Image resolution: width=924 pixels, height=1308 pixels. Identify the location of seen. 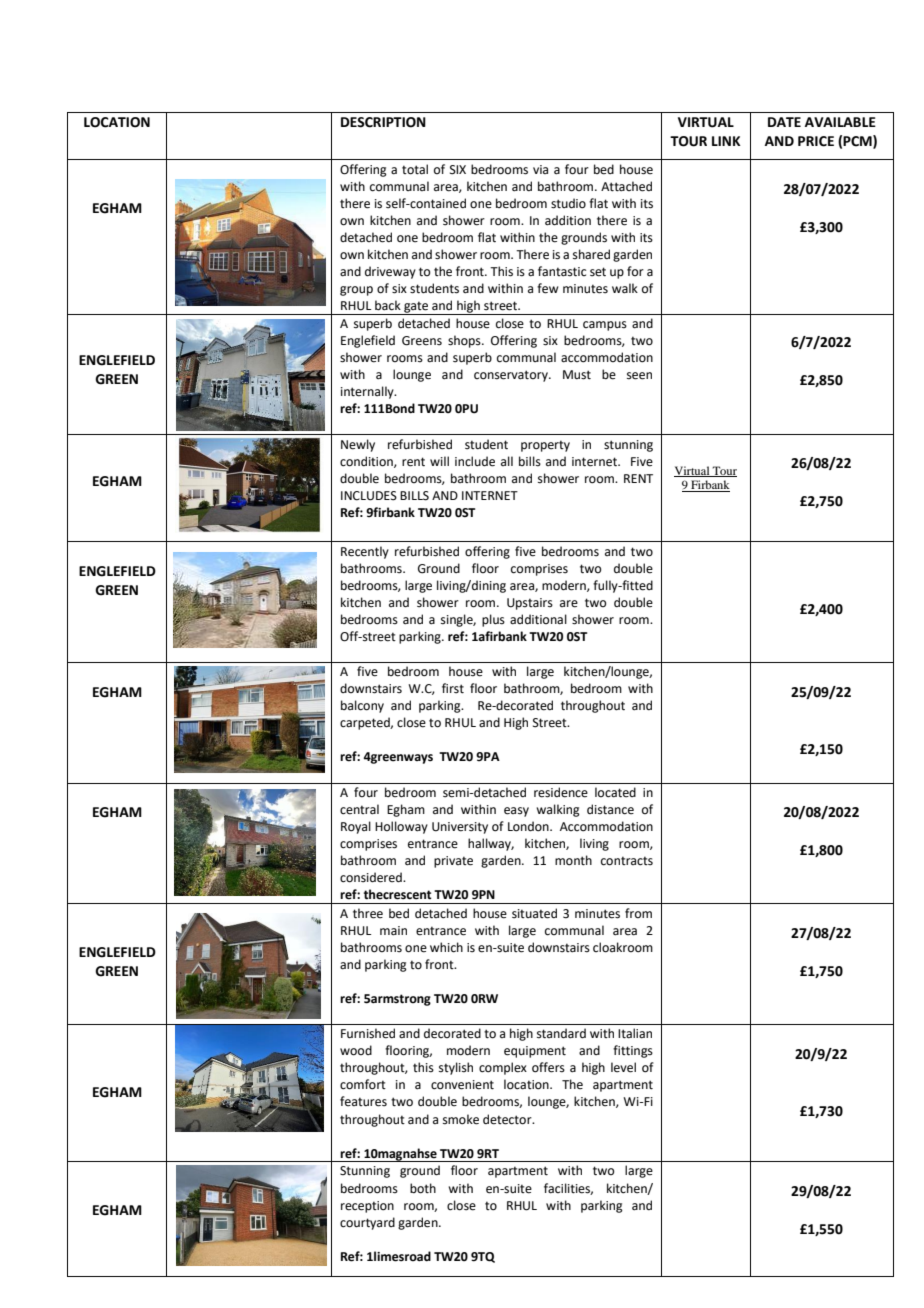
(639, 376).
